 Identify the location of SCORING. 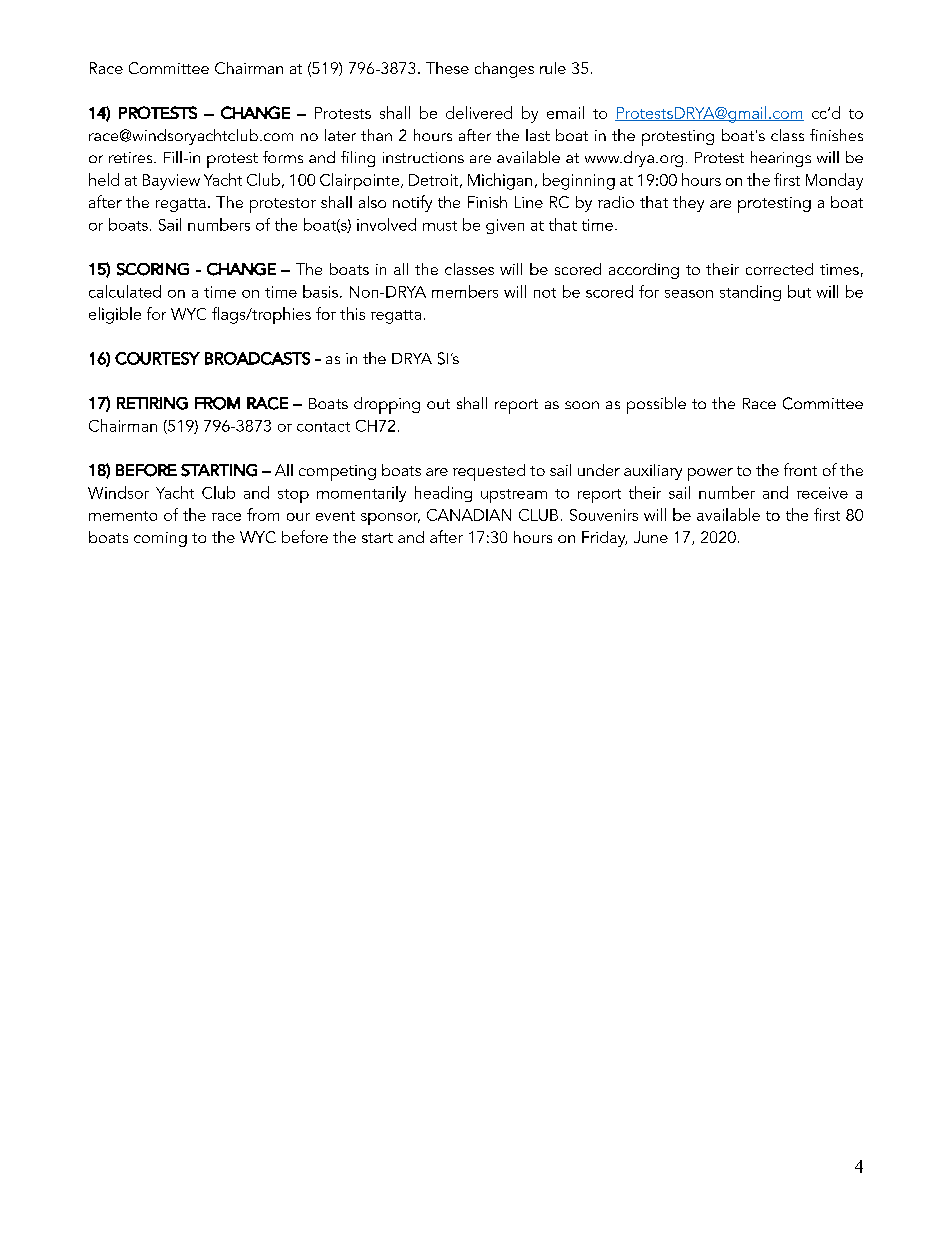
(153, 269).
